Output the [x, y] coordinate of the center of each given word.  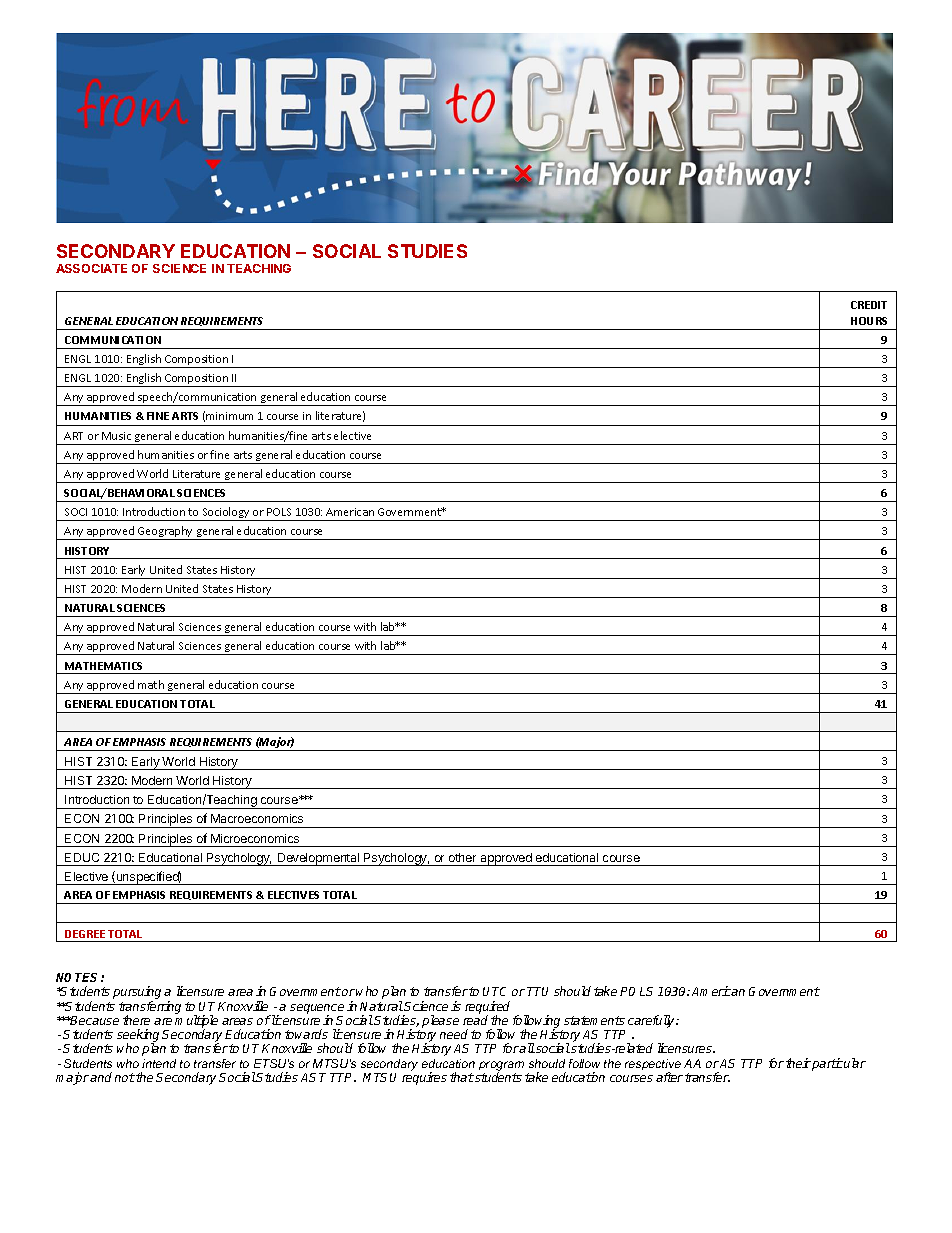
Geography [165, 533]
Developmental [319, 859]
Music [116, 436]
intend [159, 1063]
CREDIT [869, 305]
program [501, 1067]
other [462, 857]
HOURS [869, 321]
